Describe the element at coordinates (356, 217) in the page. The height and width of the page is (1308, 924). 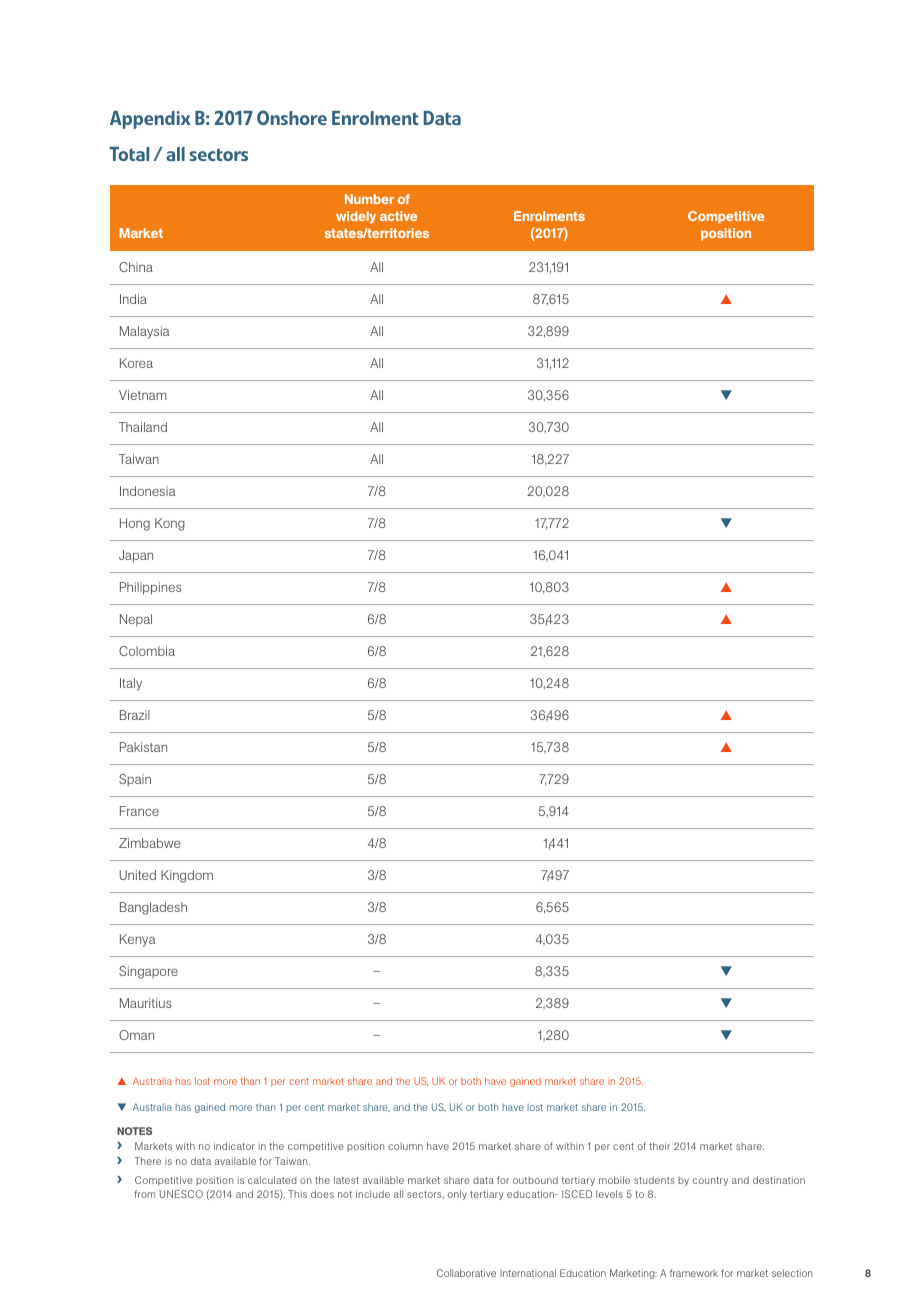
I see `widely` at that location.
